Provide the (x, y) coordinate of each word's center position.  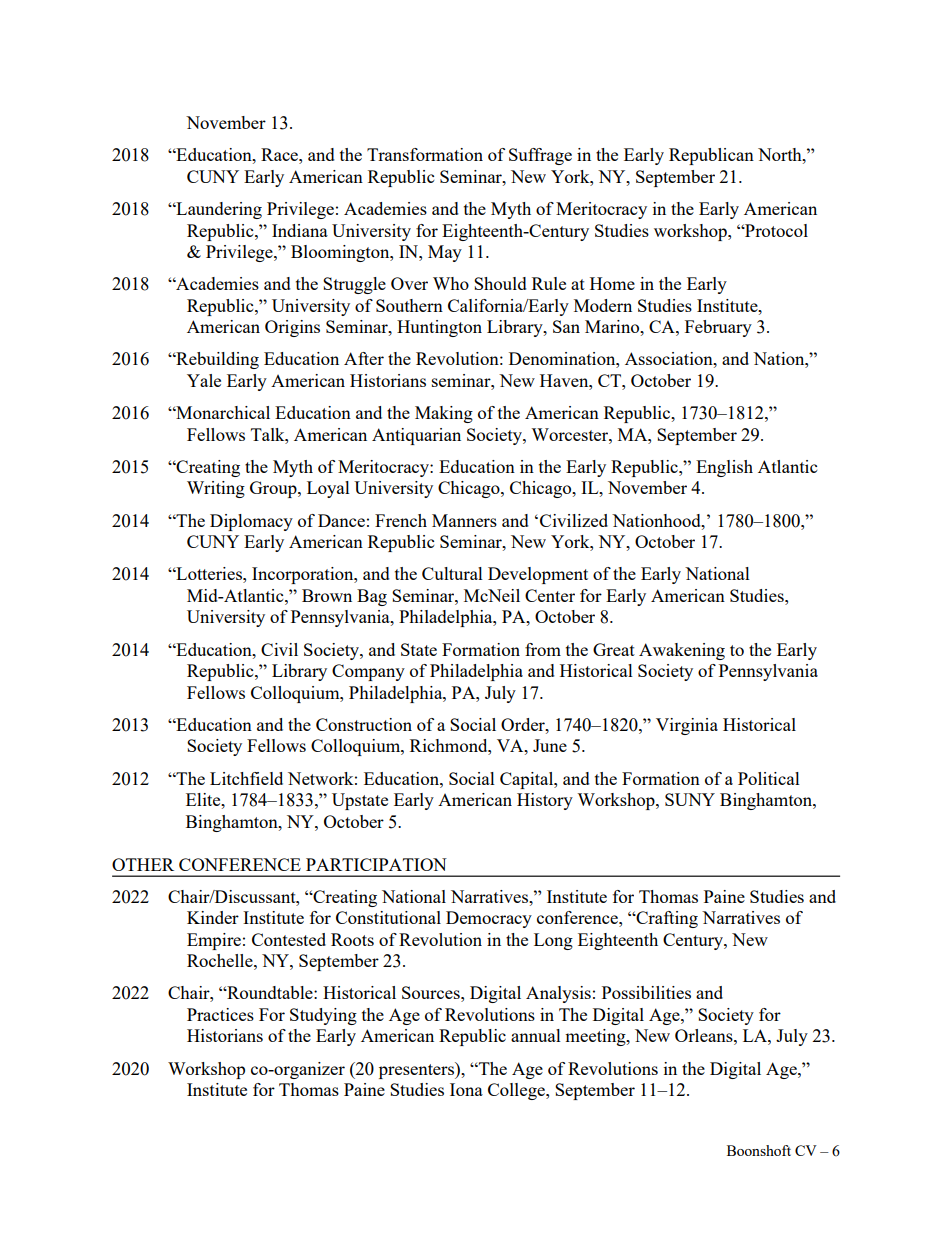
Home (612, 283)
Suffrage (540, 156)
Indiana (300, 230)
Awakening (682, 651)
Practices (220, 1014)
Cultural (452, 573)
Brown (327, 595)
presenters (417, 1070)
